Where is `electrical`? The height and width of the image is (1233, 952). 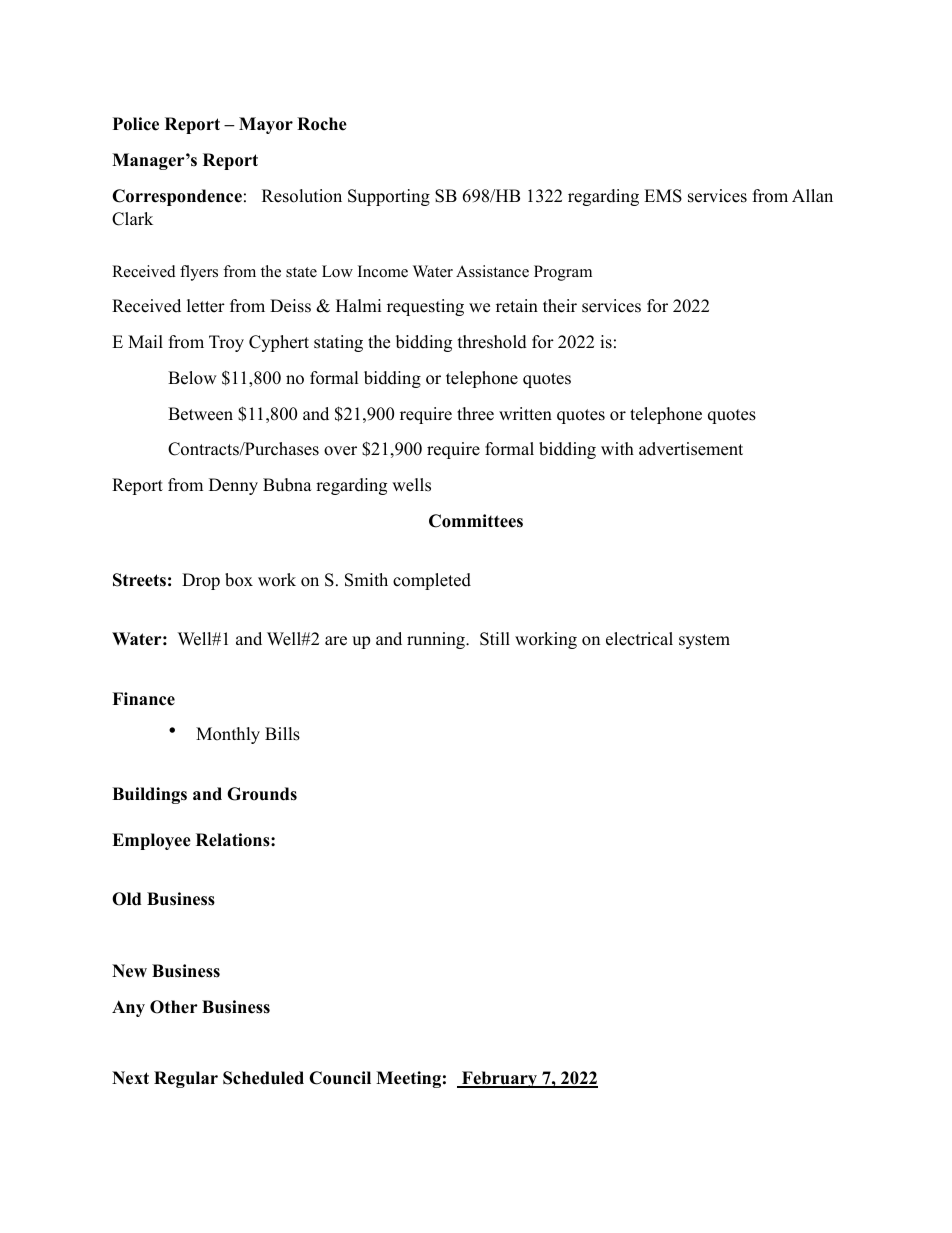
electrical is located at coordinates (639, 639).
